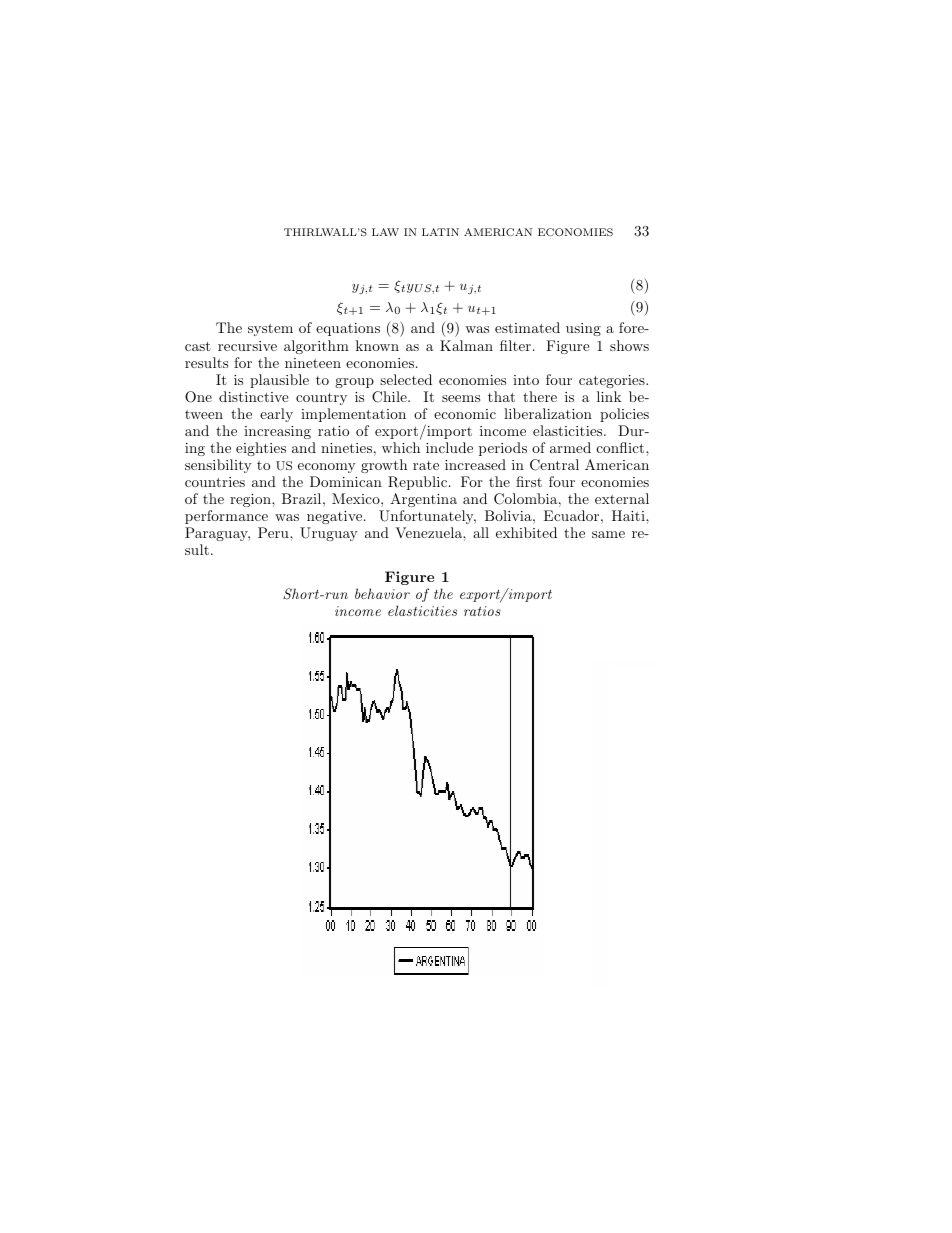 This image has height=1233, width=952. What do you see at coordinates (392, 594) in the image?
I see `vio` at bounding box center [392, 594].
